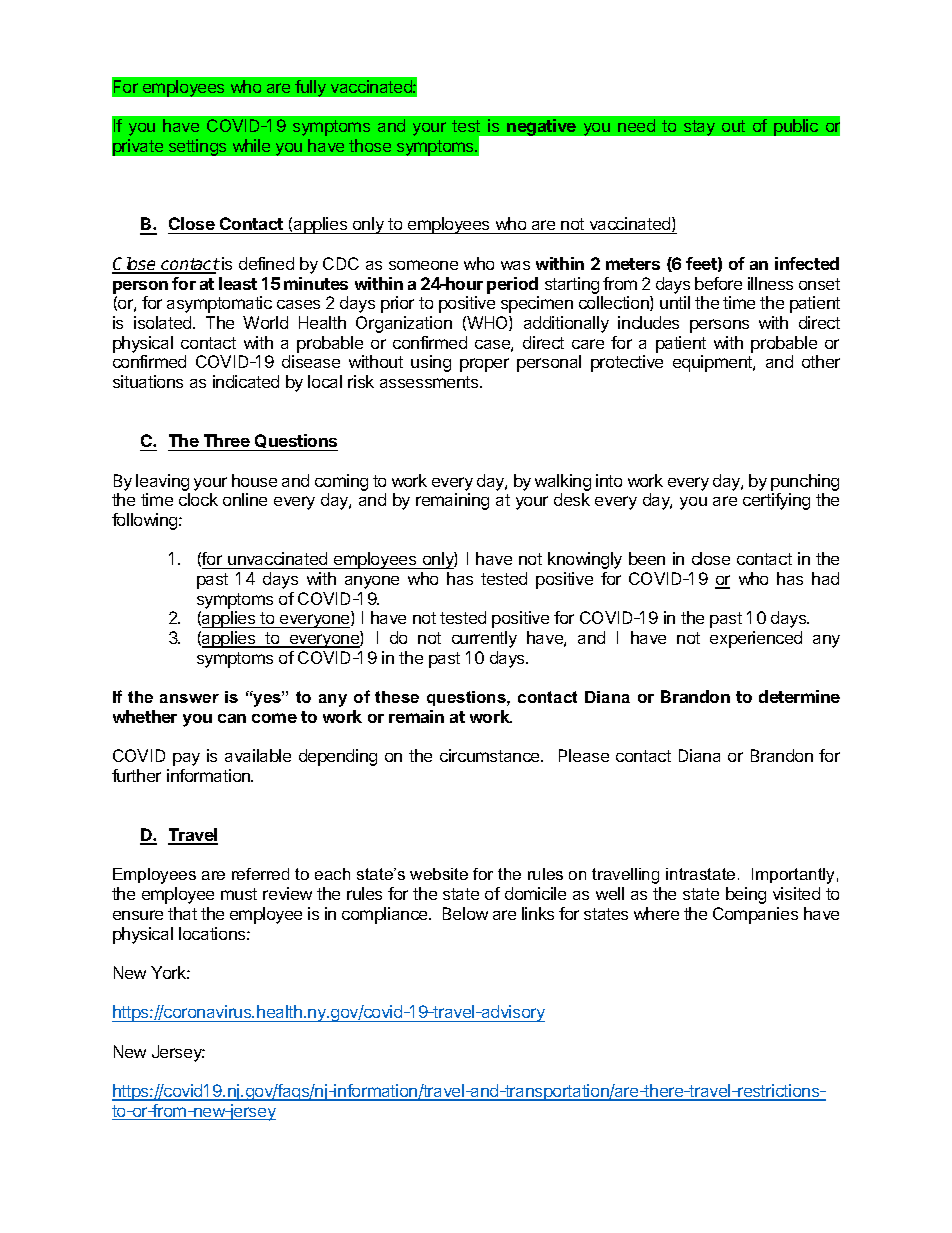  I want to click on those, so click(370, 145).
